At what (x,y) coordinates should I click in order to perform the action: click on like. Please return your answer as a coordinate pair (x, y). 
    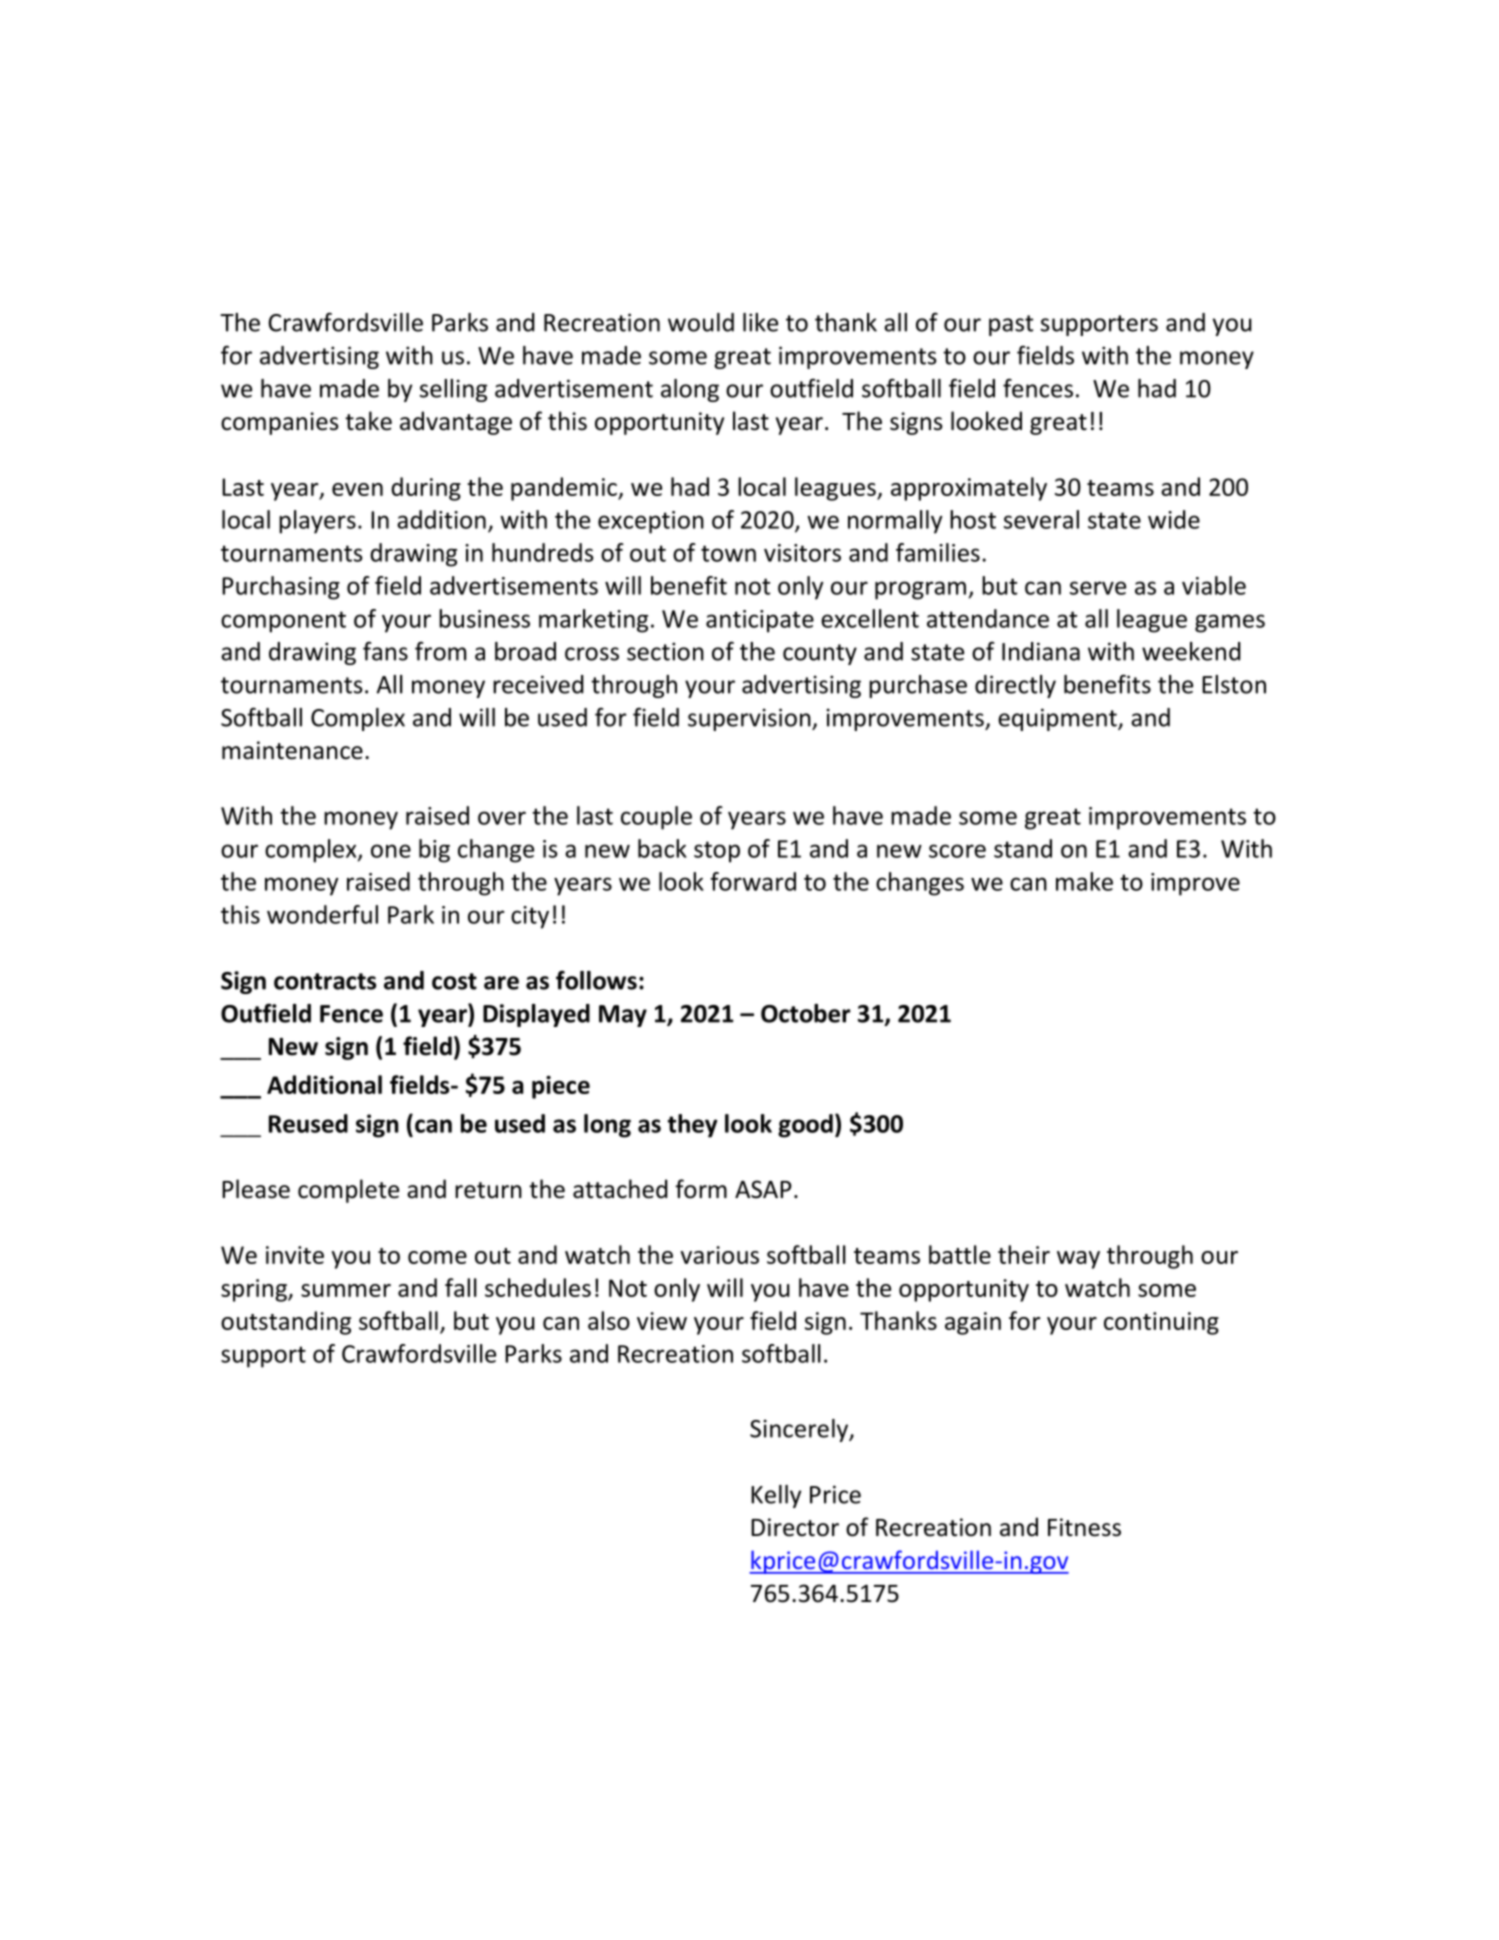
    Looking at the image, I should click on (760, 322).
